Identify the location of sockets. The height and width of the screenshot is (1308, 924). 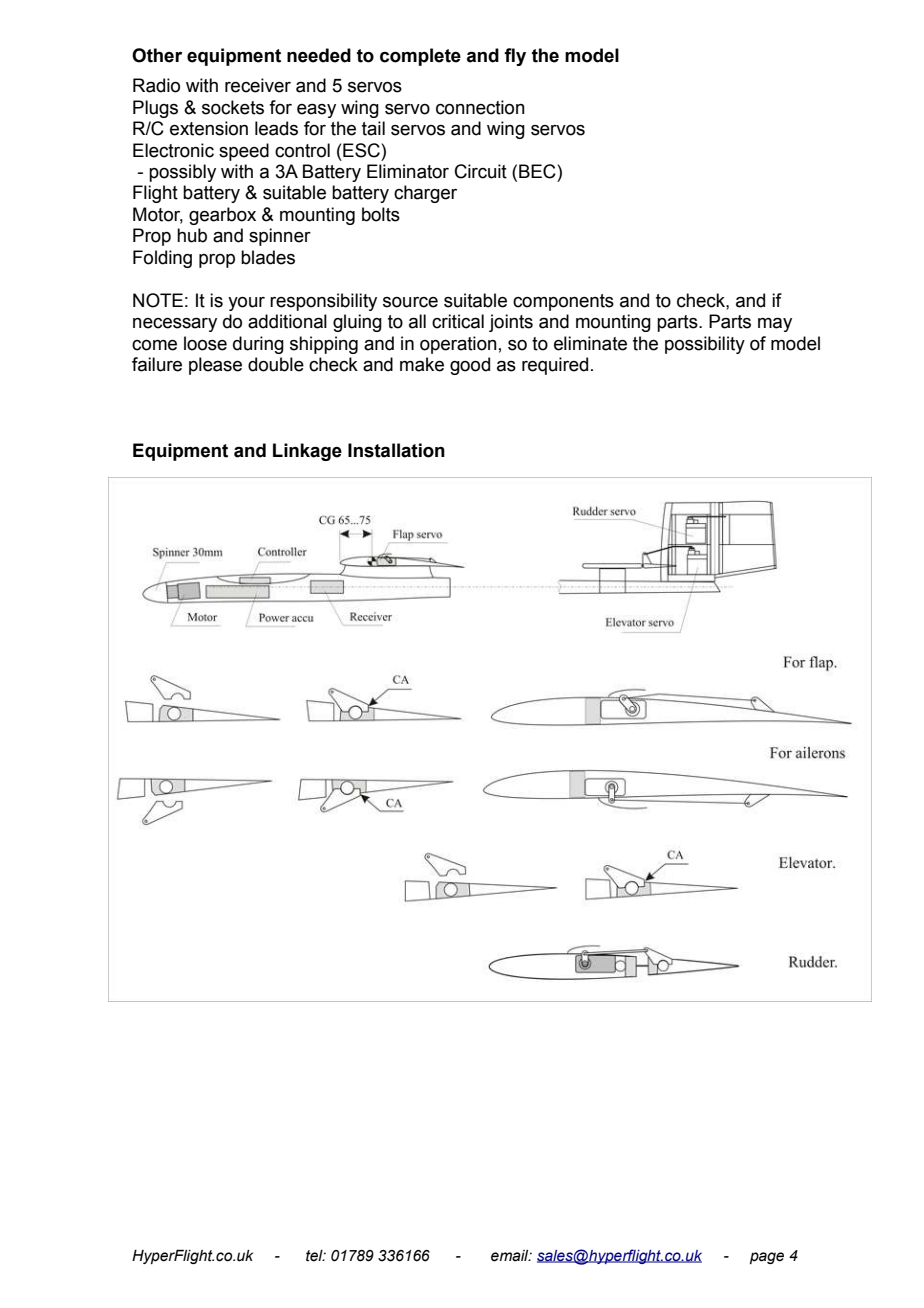
(233, 107).
